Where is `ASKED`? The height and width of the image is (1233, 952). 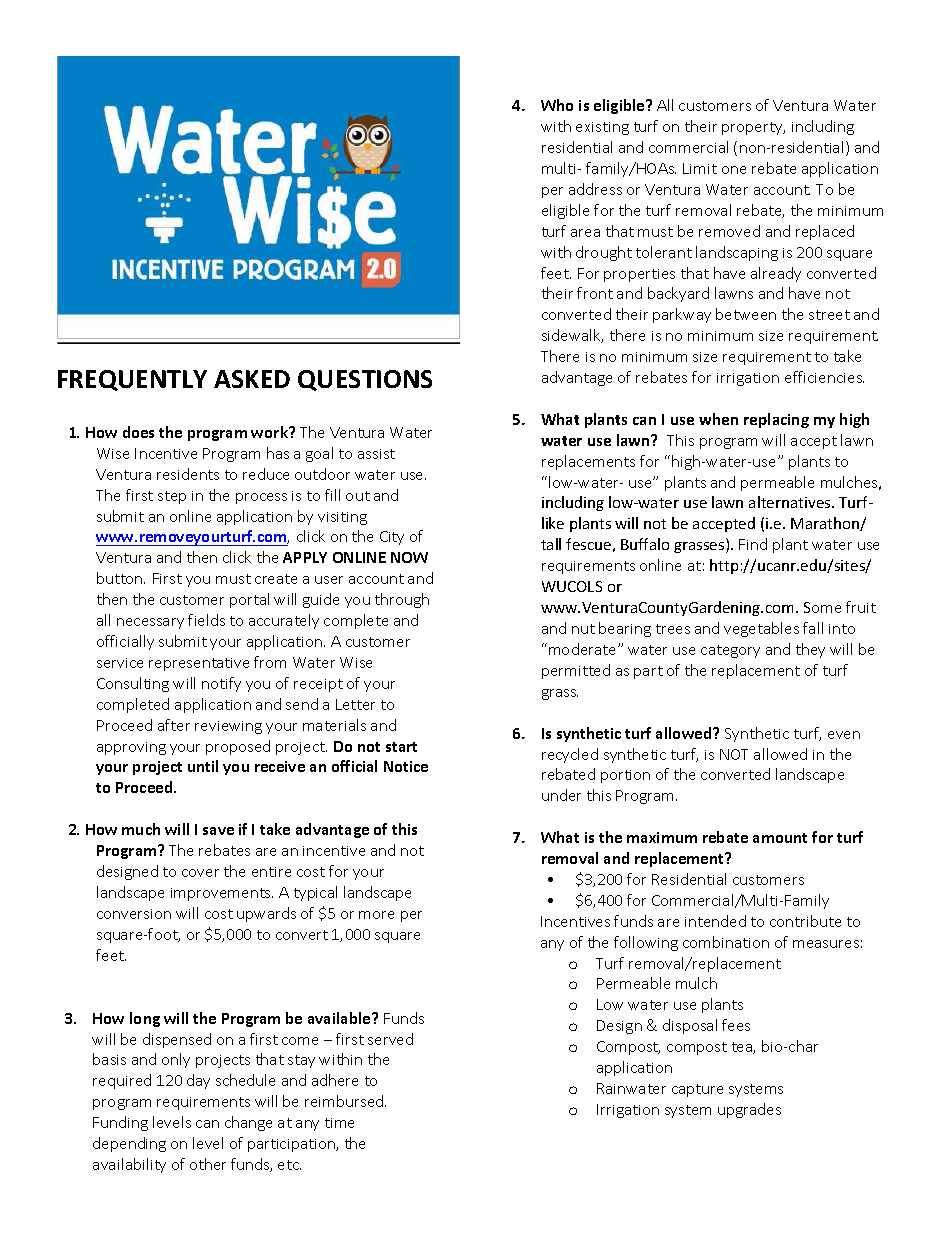 ASKED is located at coordinates (252, 379).
